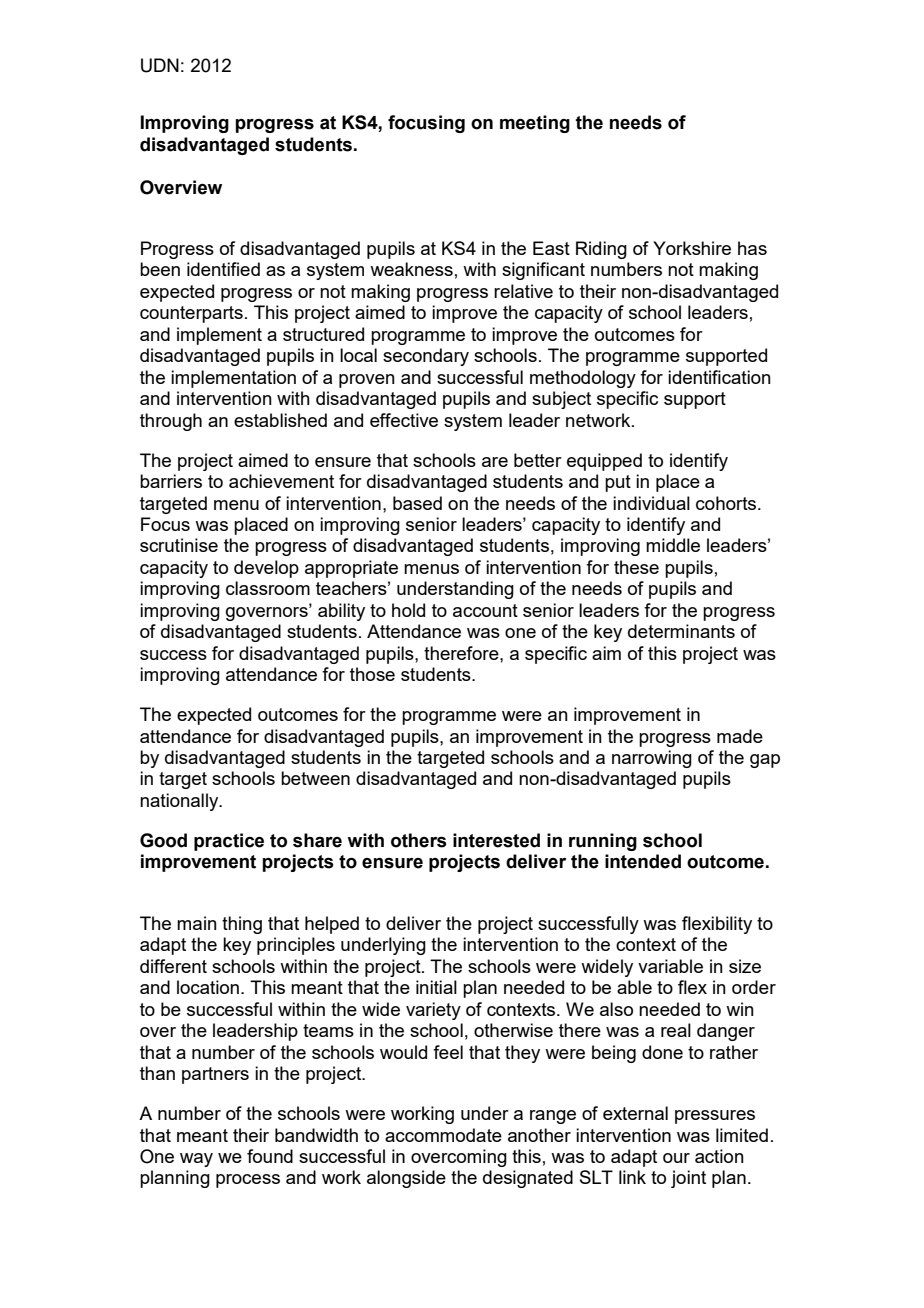 This page has width=924, height=1308. Describe the element at coordinates (229, 842) in the page. I see `practice` at that location.
